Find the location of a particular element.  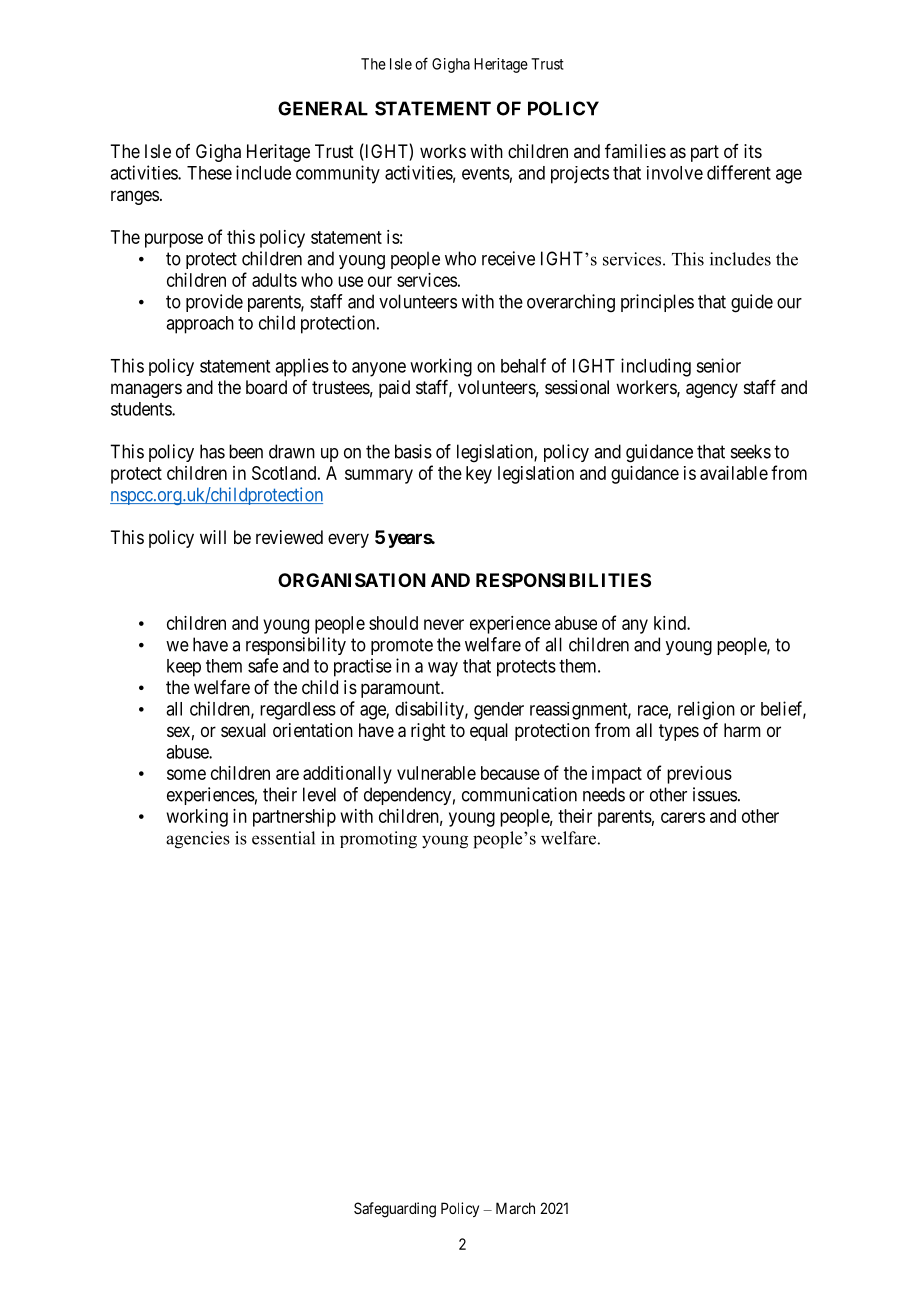

has is located at coordinates (212, 451).
